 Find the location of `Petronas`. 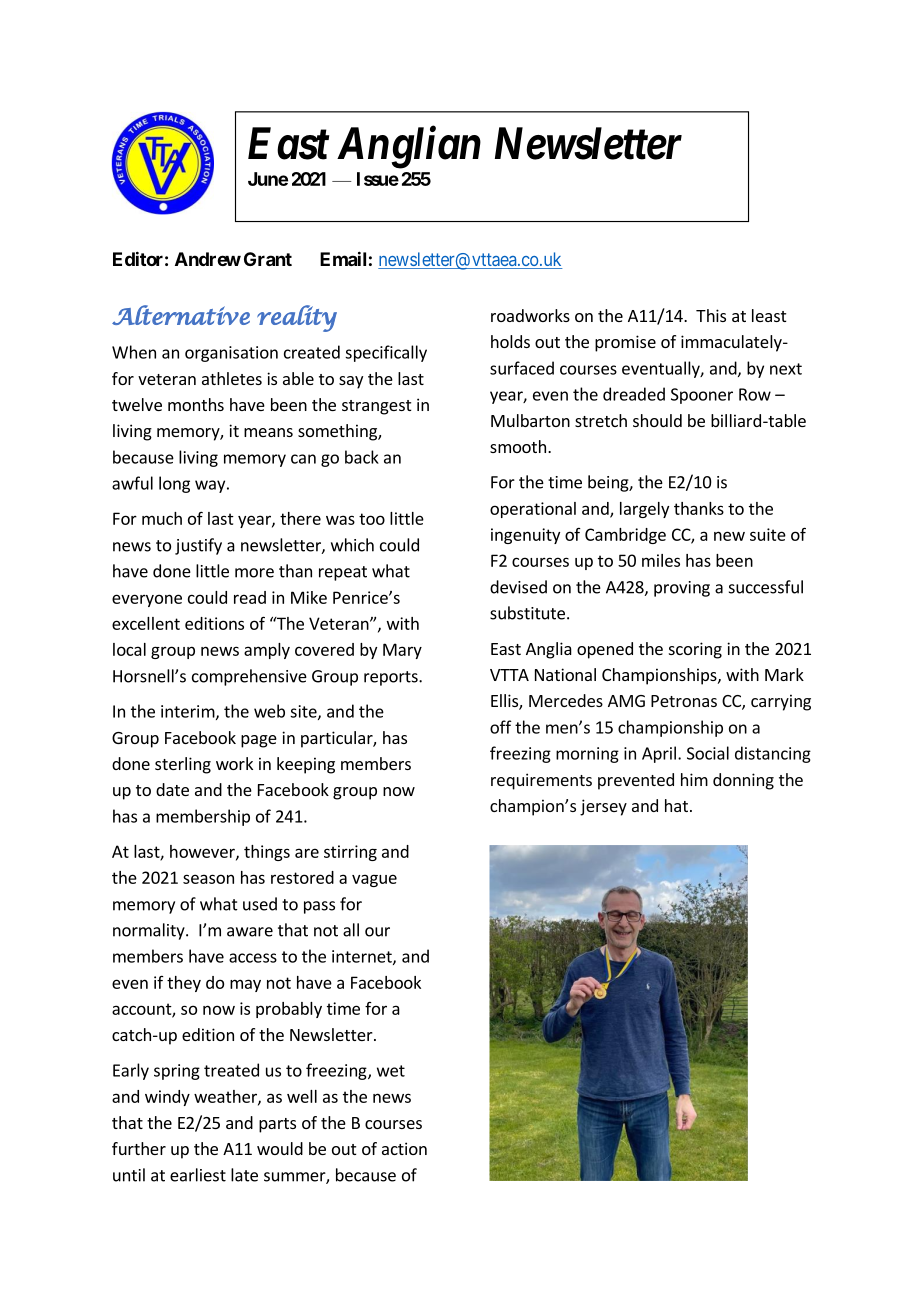

Petronas is located at coordinates (684, 701).
